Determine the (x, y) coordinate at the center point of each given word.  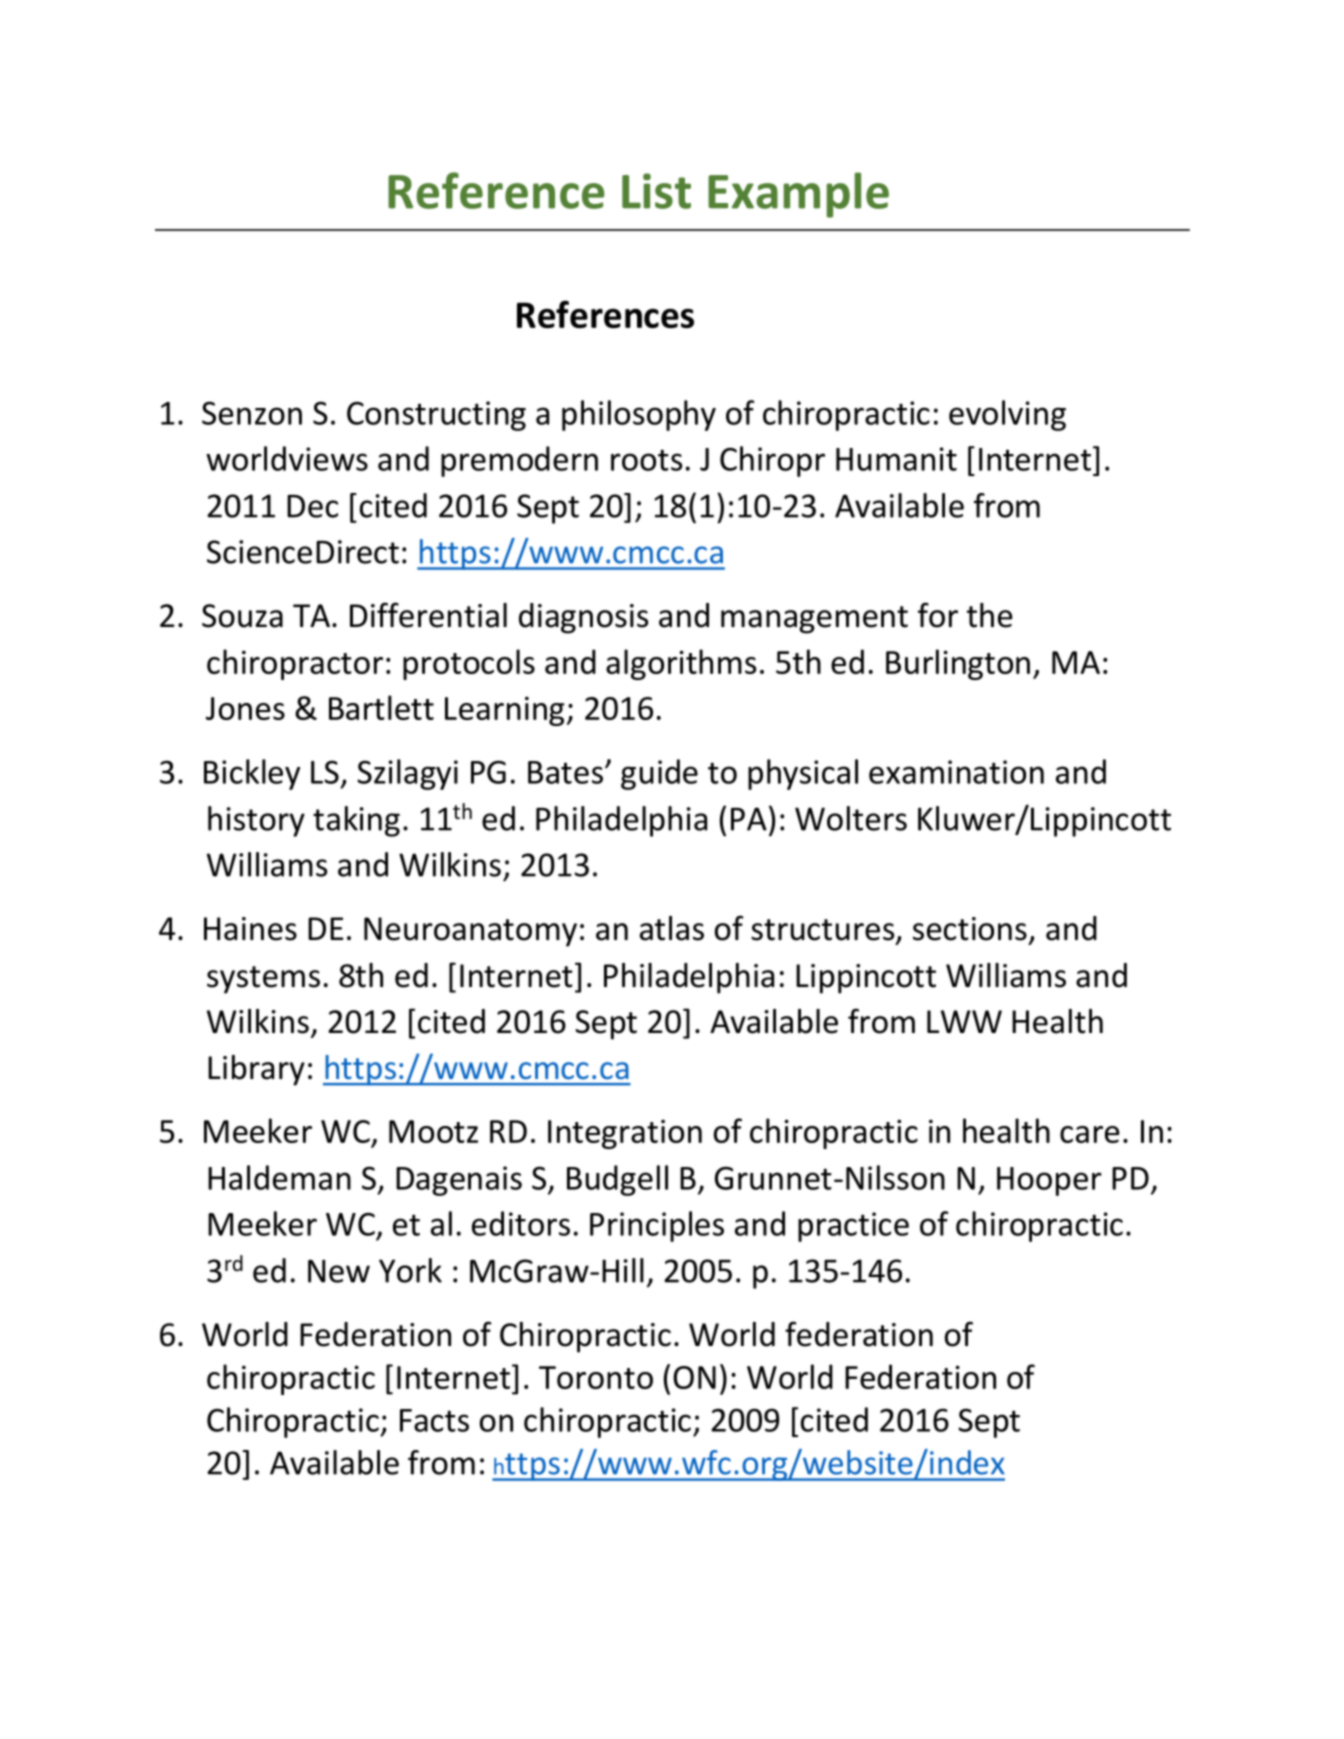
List (656, 191)
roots (646, 460)
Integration (625, 1134)
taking (356, 821)
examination (956, 772)
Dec (312, 506)
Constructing (436, 416)
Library (256, 1070)
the (990, 615)
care (1090, 1134)
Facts (434, 1420)
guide (659, 774)
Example (798, 195)
